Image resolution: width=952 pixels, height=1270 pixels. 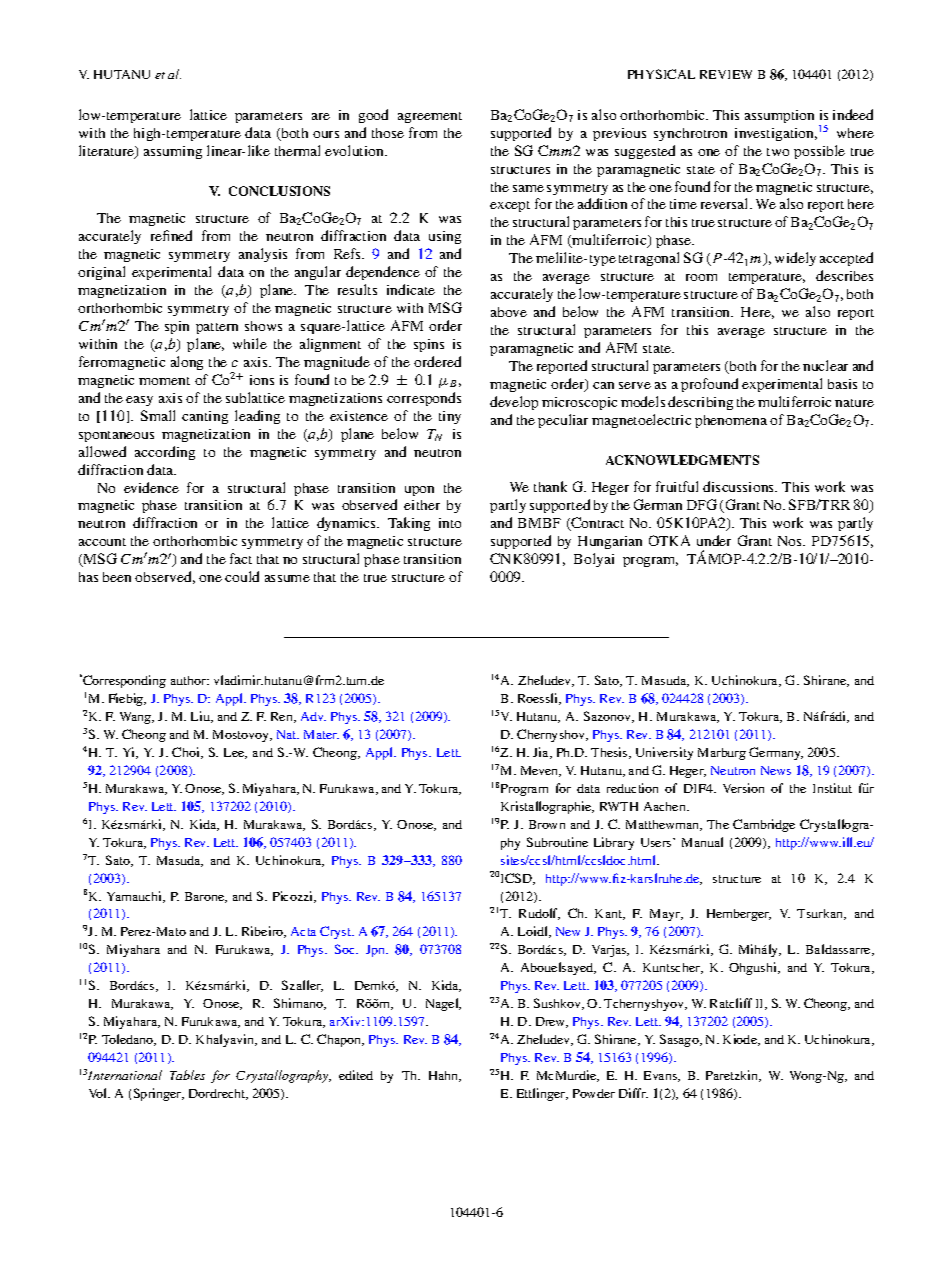 What do you see at coordinates (445, 1076) in the page?
I see `Hahn` at bounding box center [445, 1076].
